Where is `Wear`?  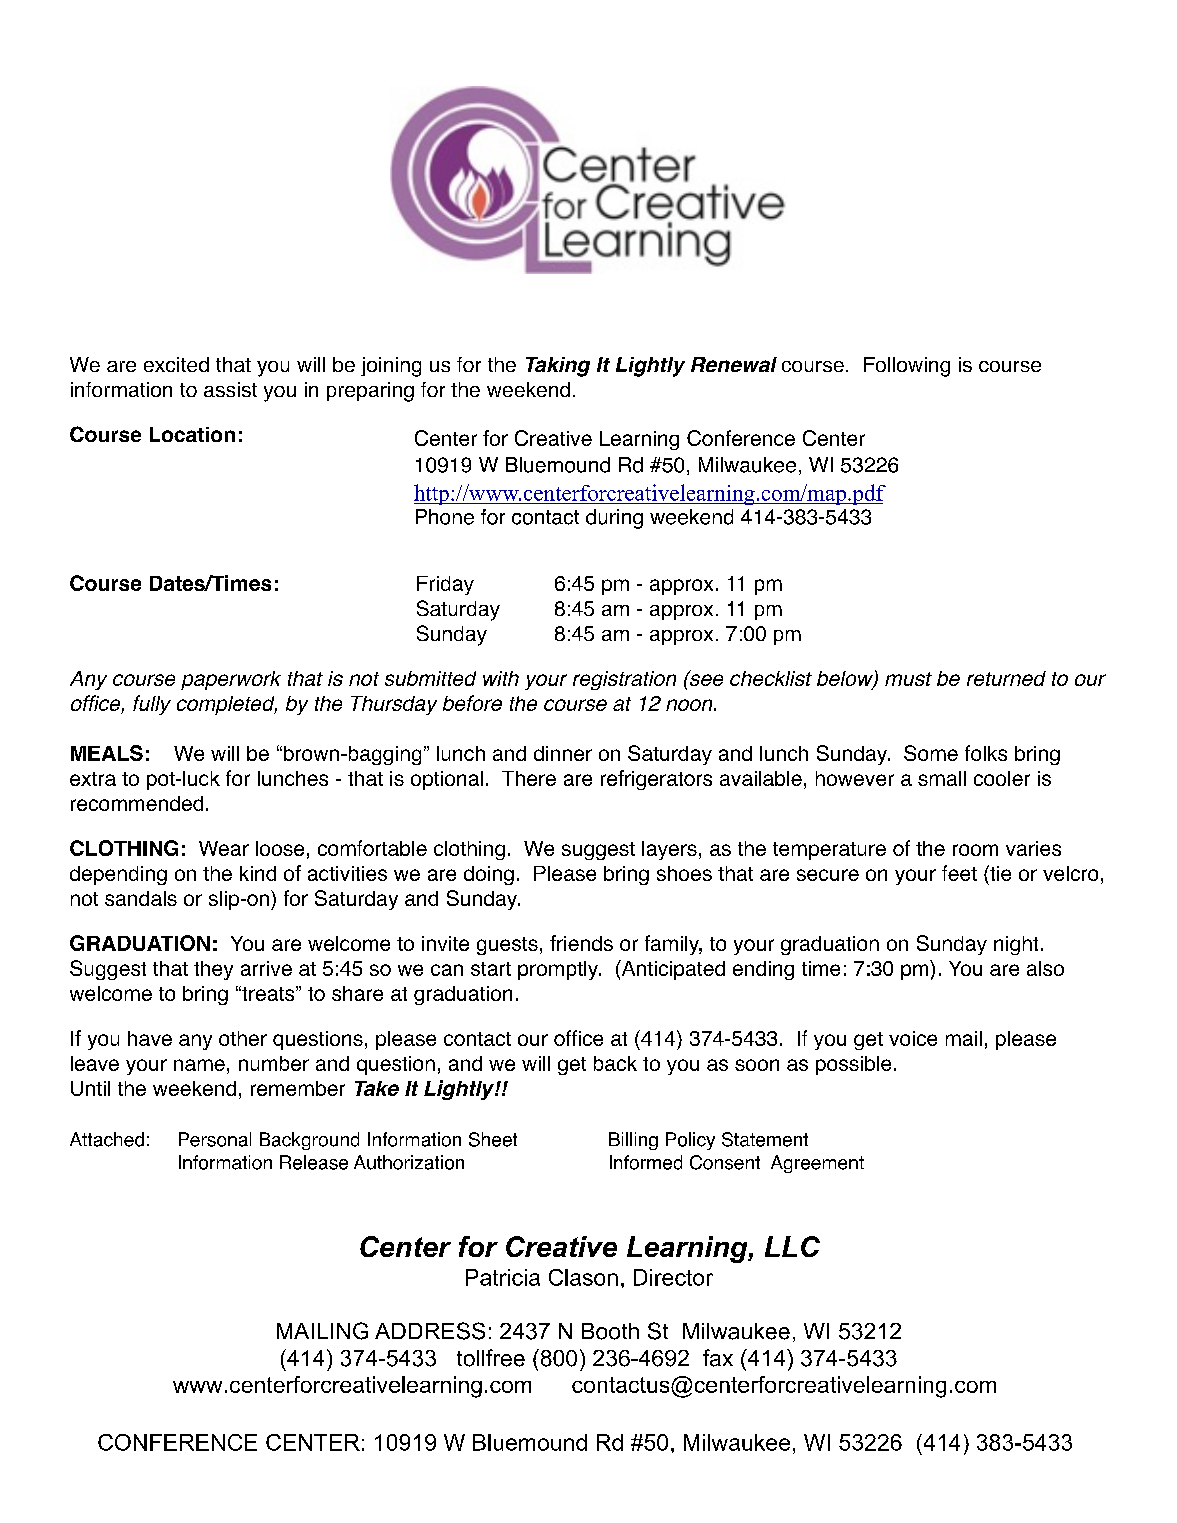
Wear is located at coordinates (224, 848).
